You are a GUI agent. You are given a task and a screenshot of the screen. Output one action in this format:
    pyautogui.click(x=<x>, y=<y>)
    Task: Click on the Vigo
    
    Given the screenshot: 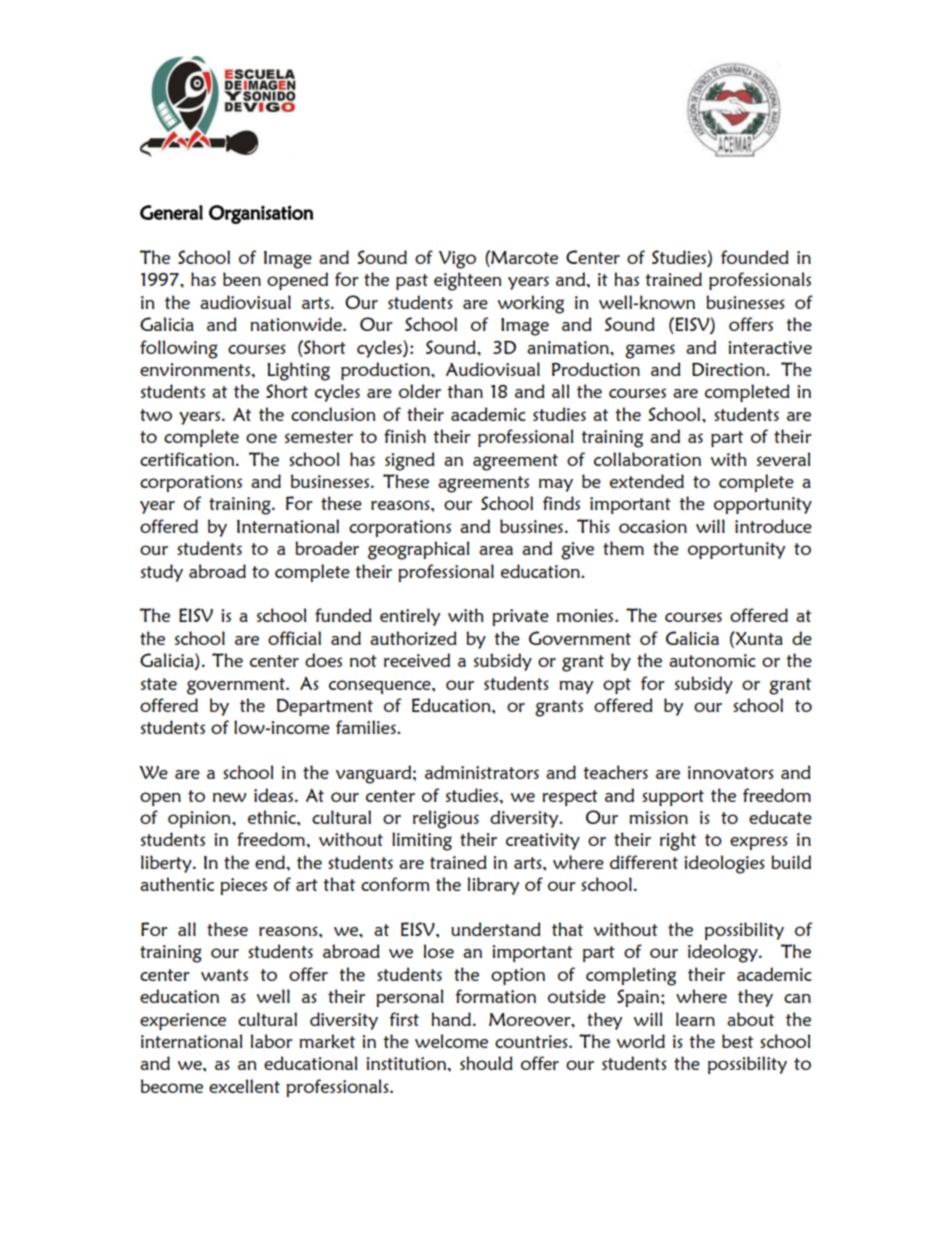 What is the action you would take?
    pyautogui.click(x=457, y=260)
